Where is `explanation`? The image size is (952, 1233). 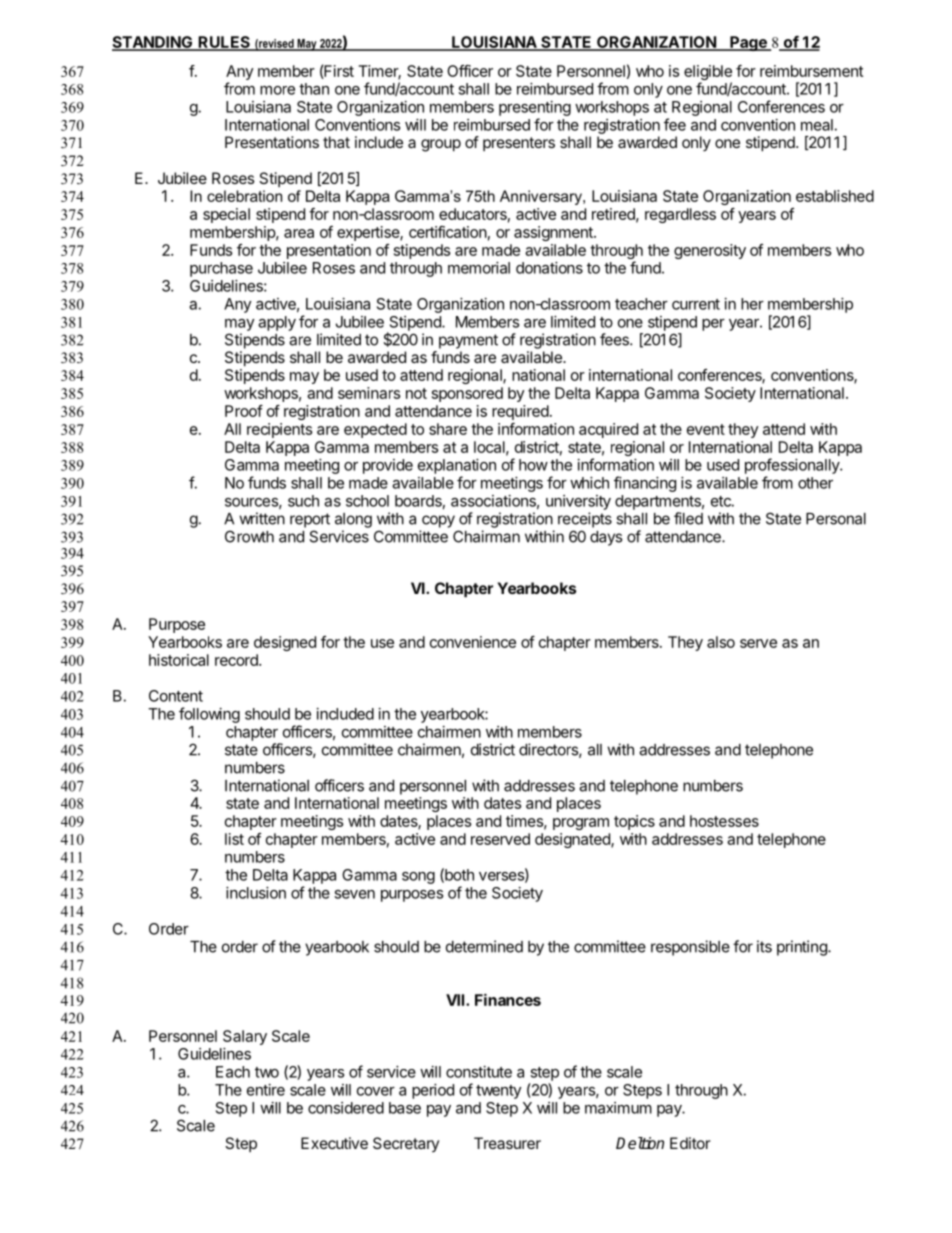
explanation is located at coordinates (457, 466).
